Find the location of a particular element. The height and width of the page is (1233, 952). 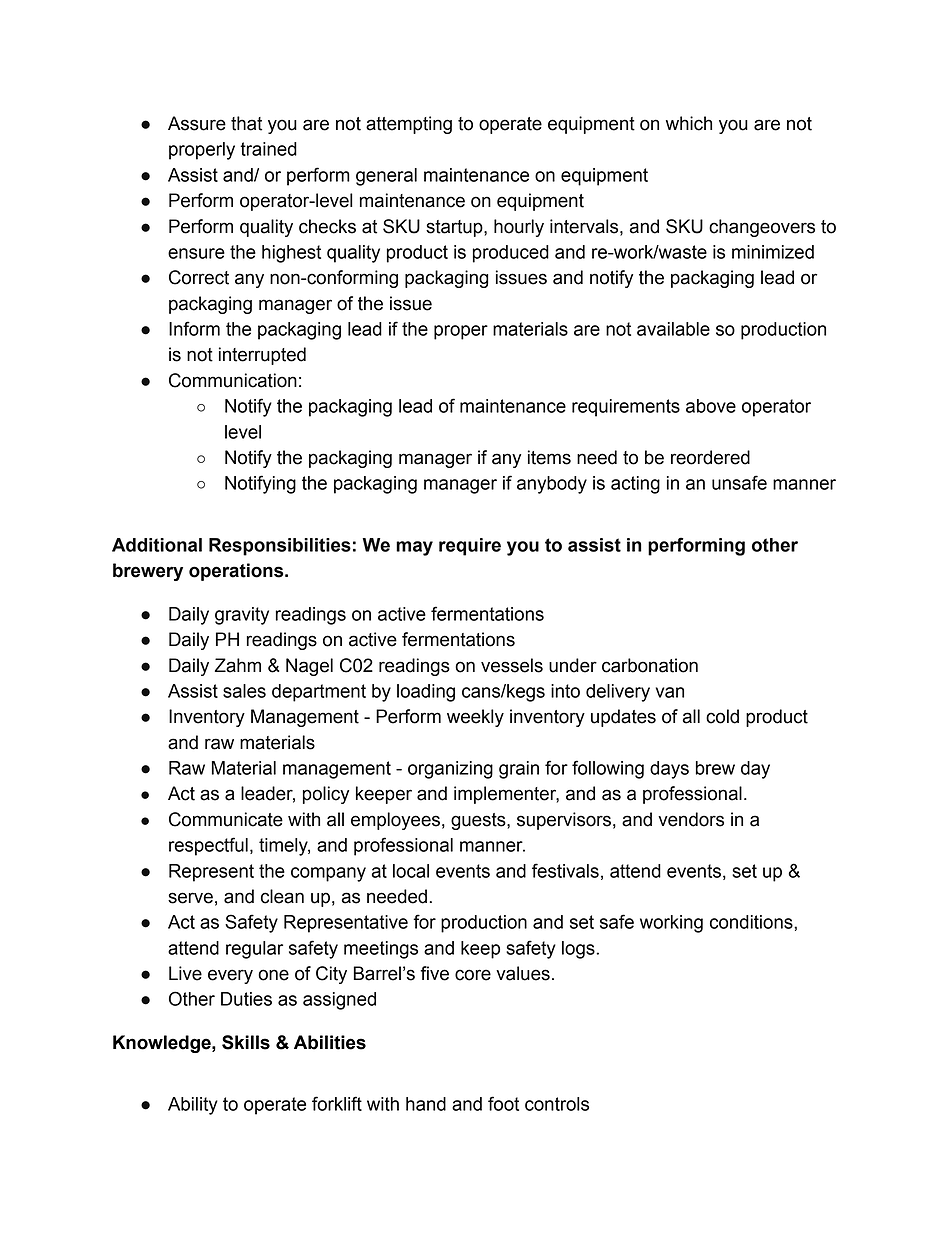

trained is located at coordinates (268, 149).
